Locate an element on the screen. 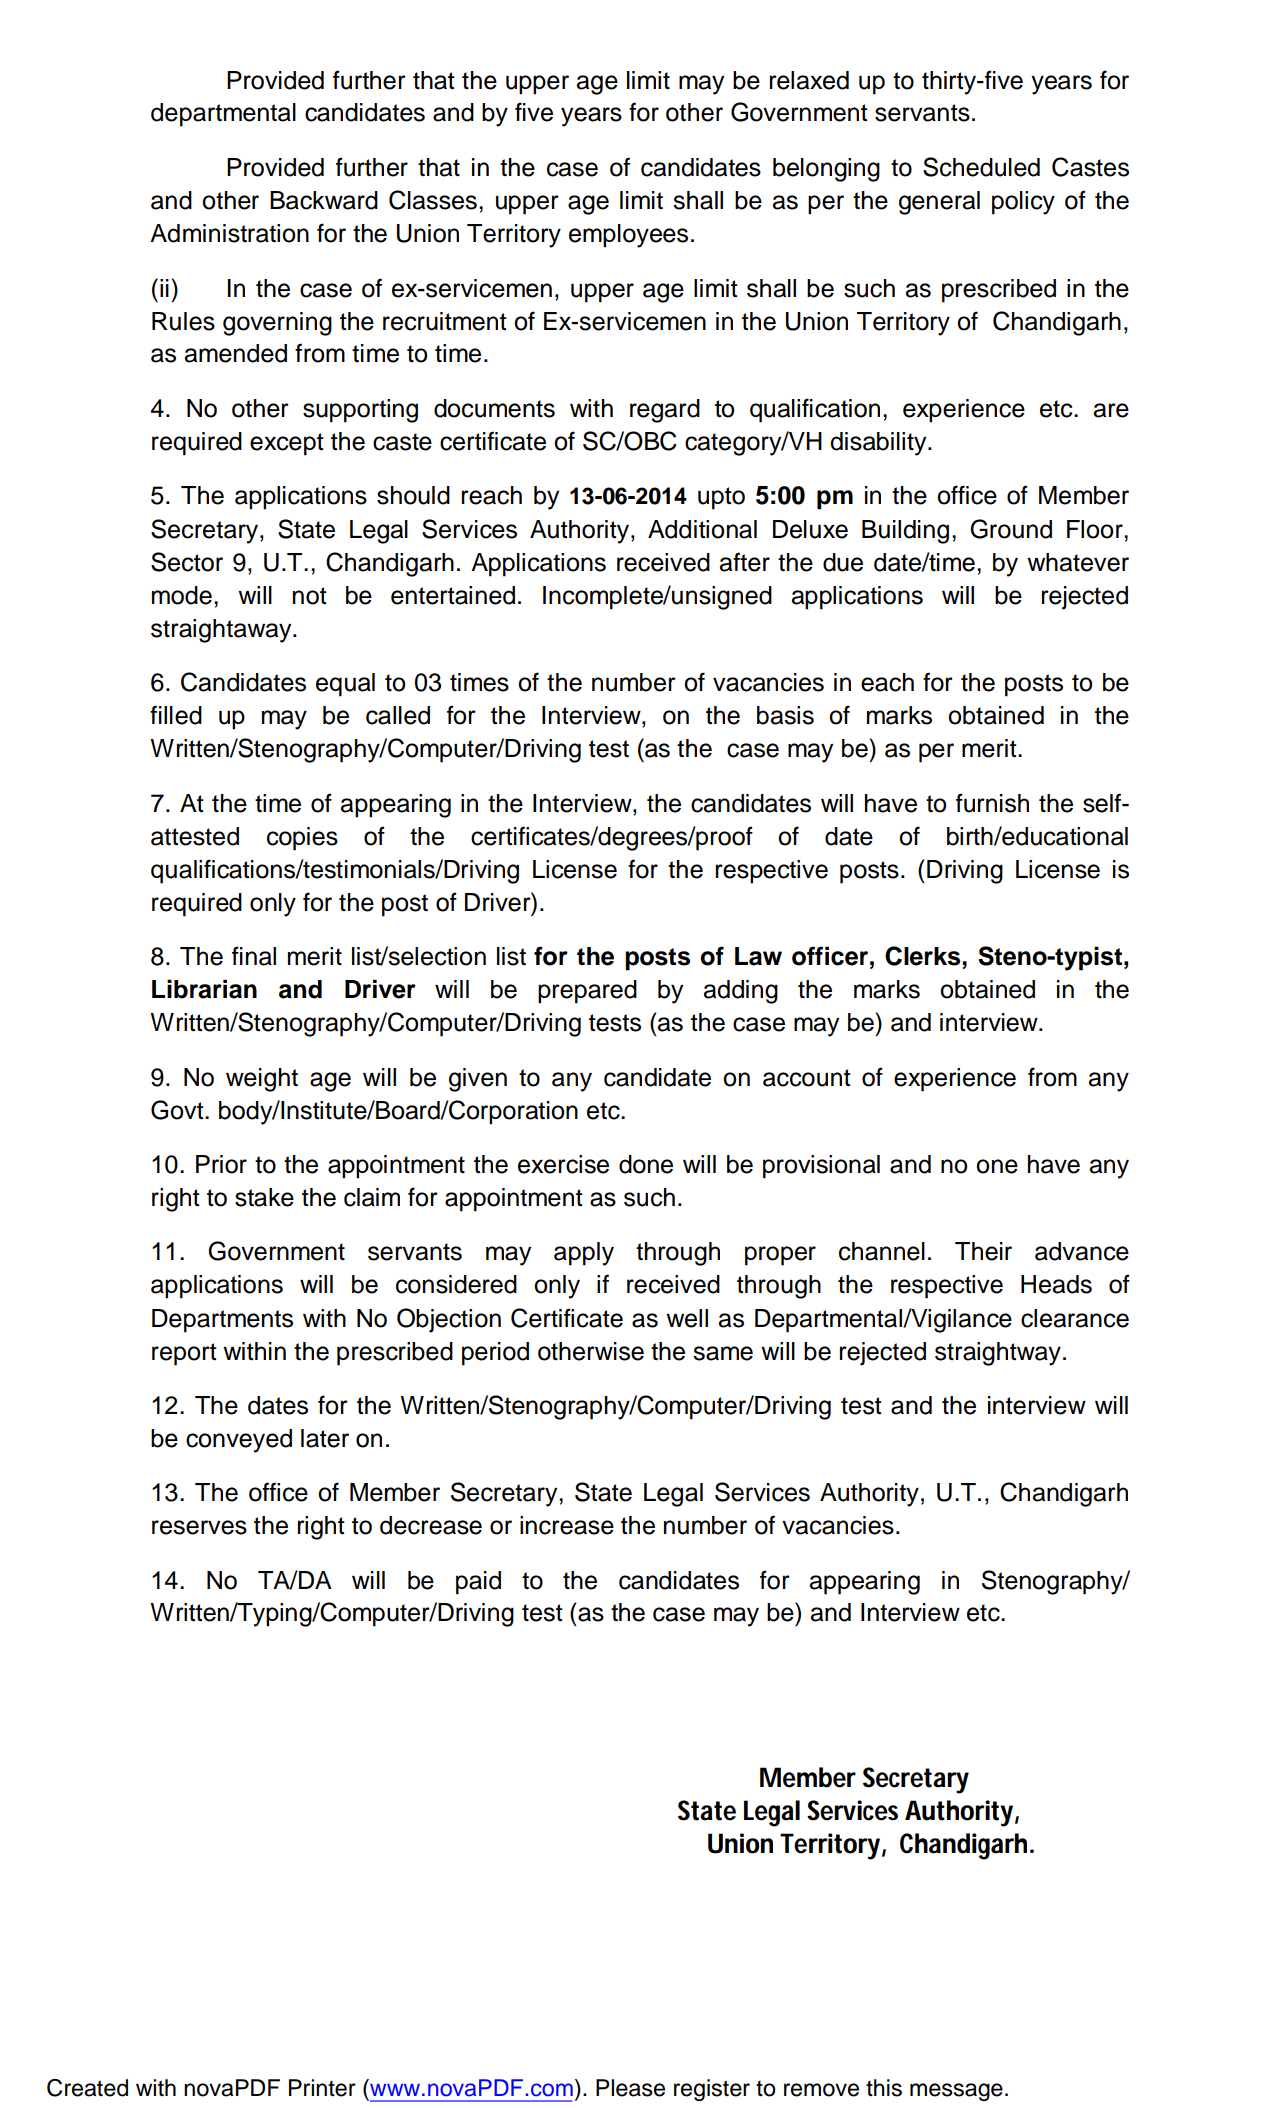 The height and width of the screenshot is (2108, 1280). message is located at coordinates (956, 2092).
